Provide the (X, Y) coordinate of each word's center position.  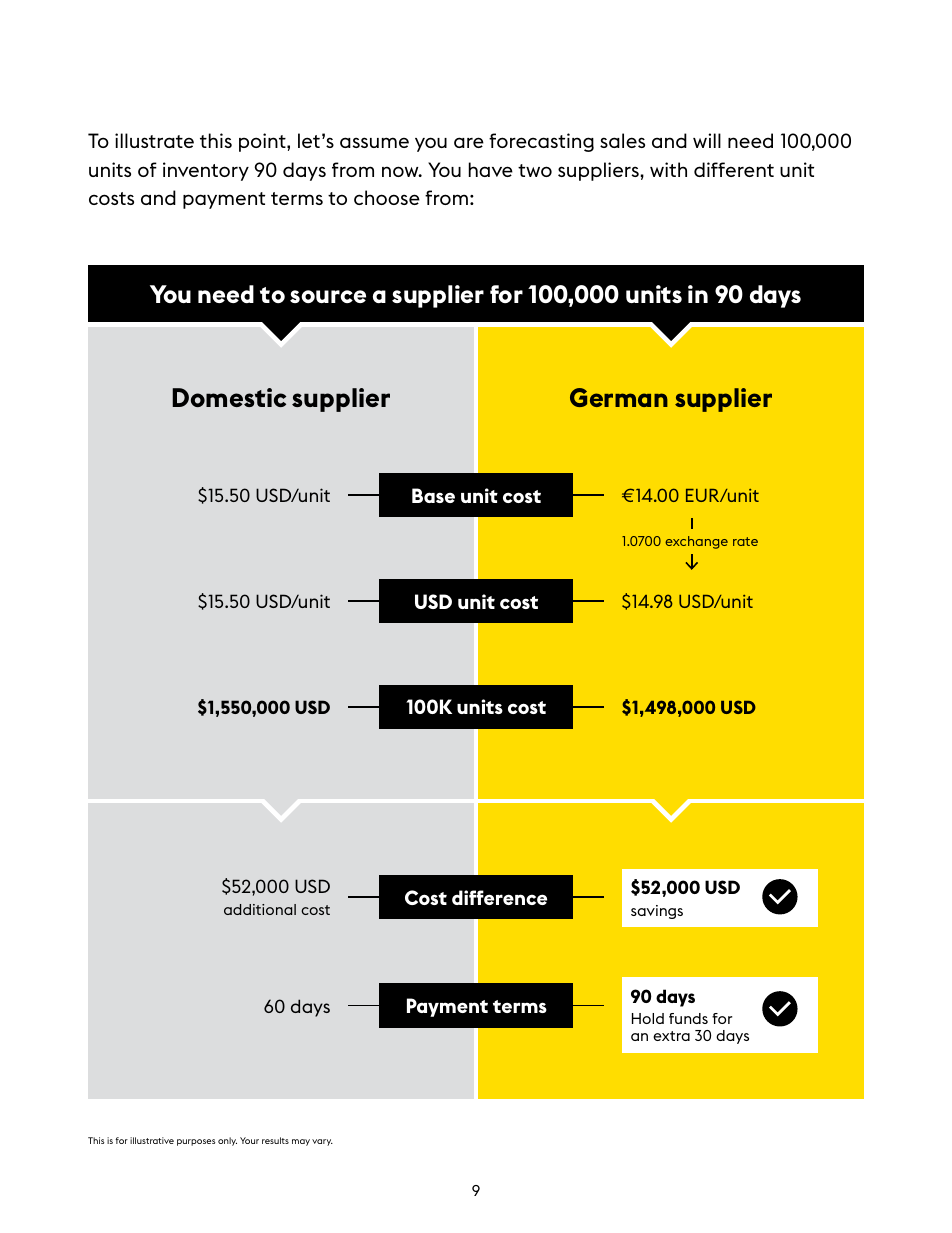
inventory (206, 171)
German (619, 397)
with (668, 169)
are (469, 142)
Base (433, 495)
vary (322, 1142)
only (227, 1141)
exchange (696, 542)
